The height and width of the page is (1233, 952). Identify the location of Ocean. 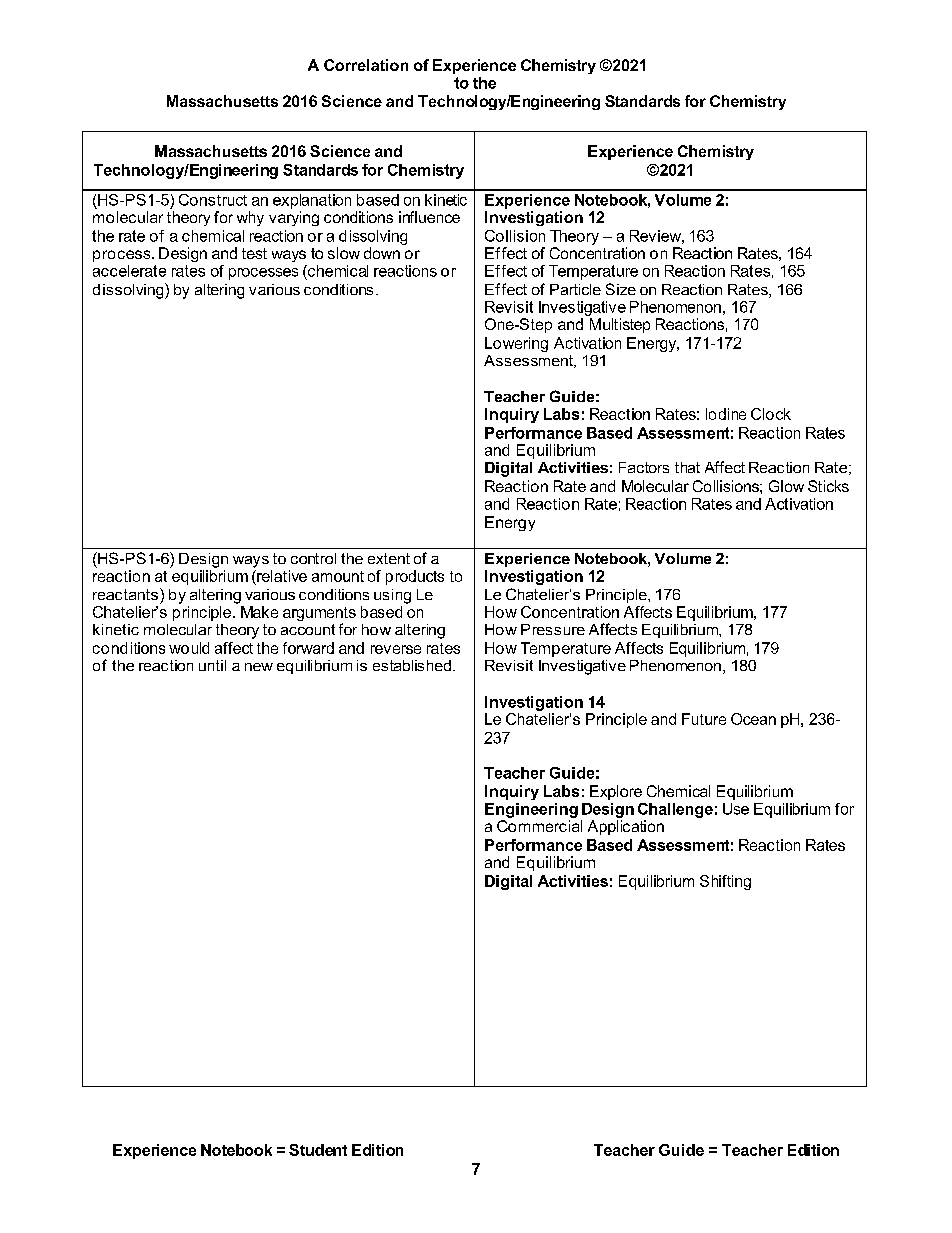
(753, 719).
